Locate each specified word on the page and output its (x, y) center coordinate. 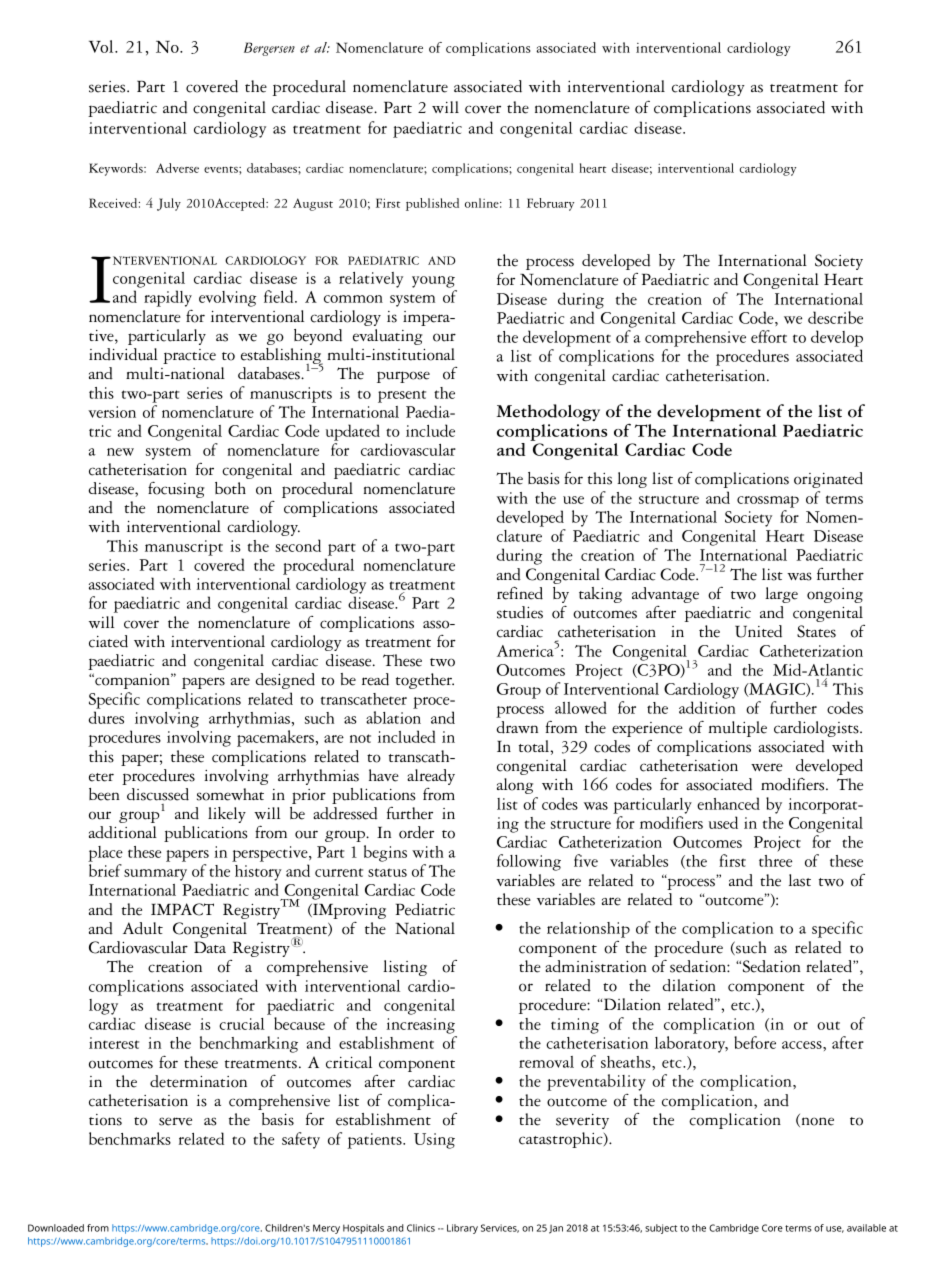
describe (835, 317)
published (432, 204)
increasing (421, 1026)
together (425, 681)
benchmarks (130, 1138)
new (120, 452)
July (169, 204)
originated (828, 480)
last (800, 880)
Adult (143, 928)
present (402, 396)
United (758, 631)
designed (285, 681)
